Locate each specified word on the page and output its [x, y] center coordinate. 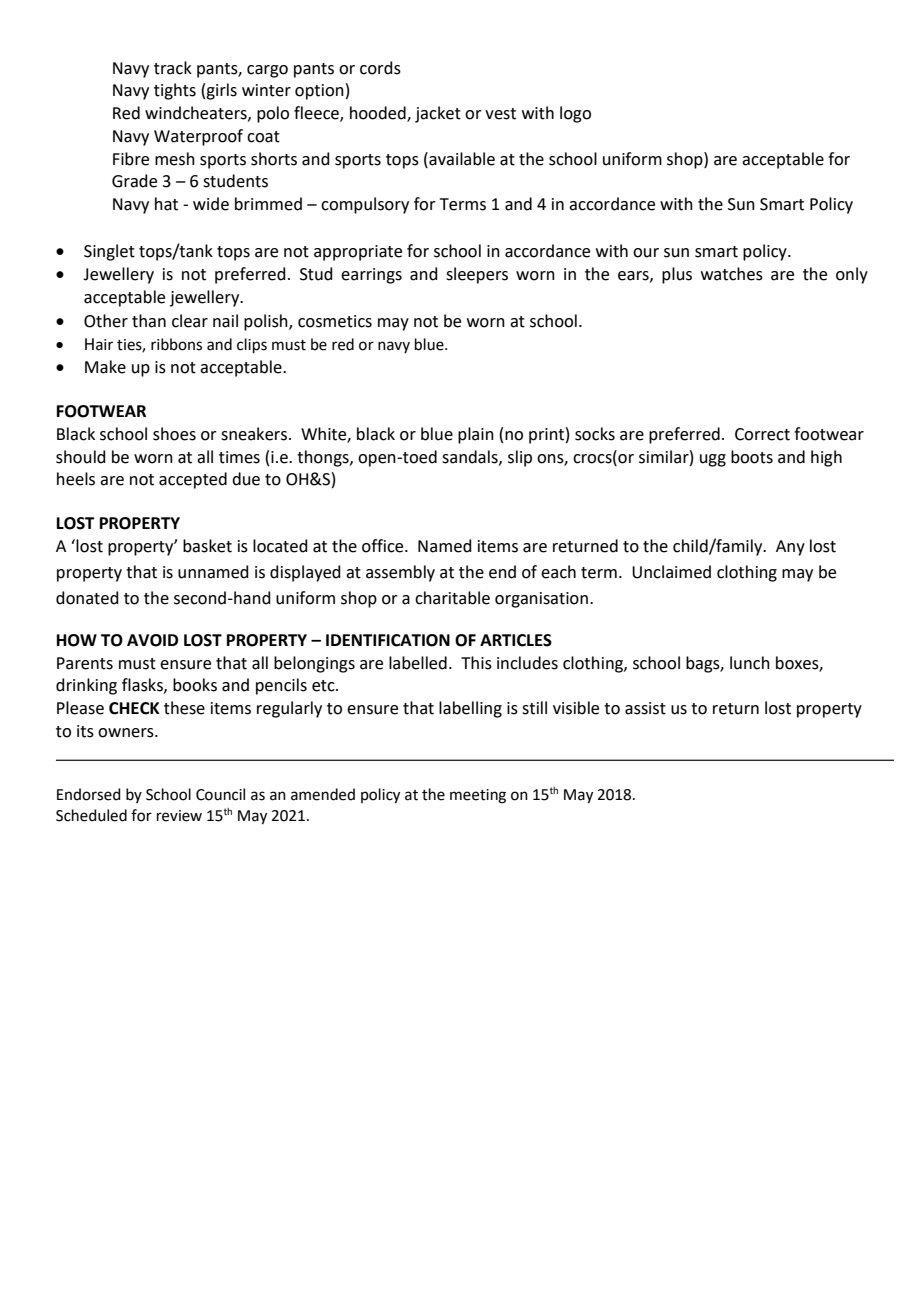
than [149, 321]
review [179, 816]
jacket [438, 114]
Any [790, 548]
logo [575, 114]
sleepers [477, 275]
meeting [478, 796]
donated [87, 598]
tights [175, 91]
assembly [400, 573]
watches [732, 274]
